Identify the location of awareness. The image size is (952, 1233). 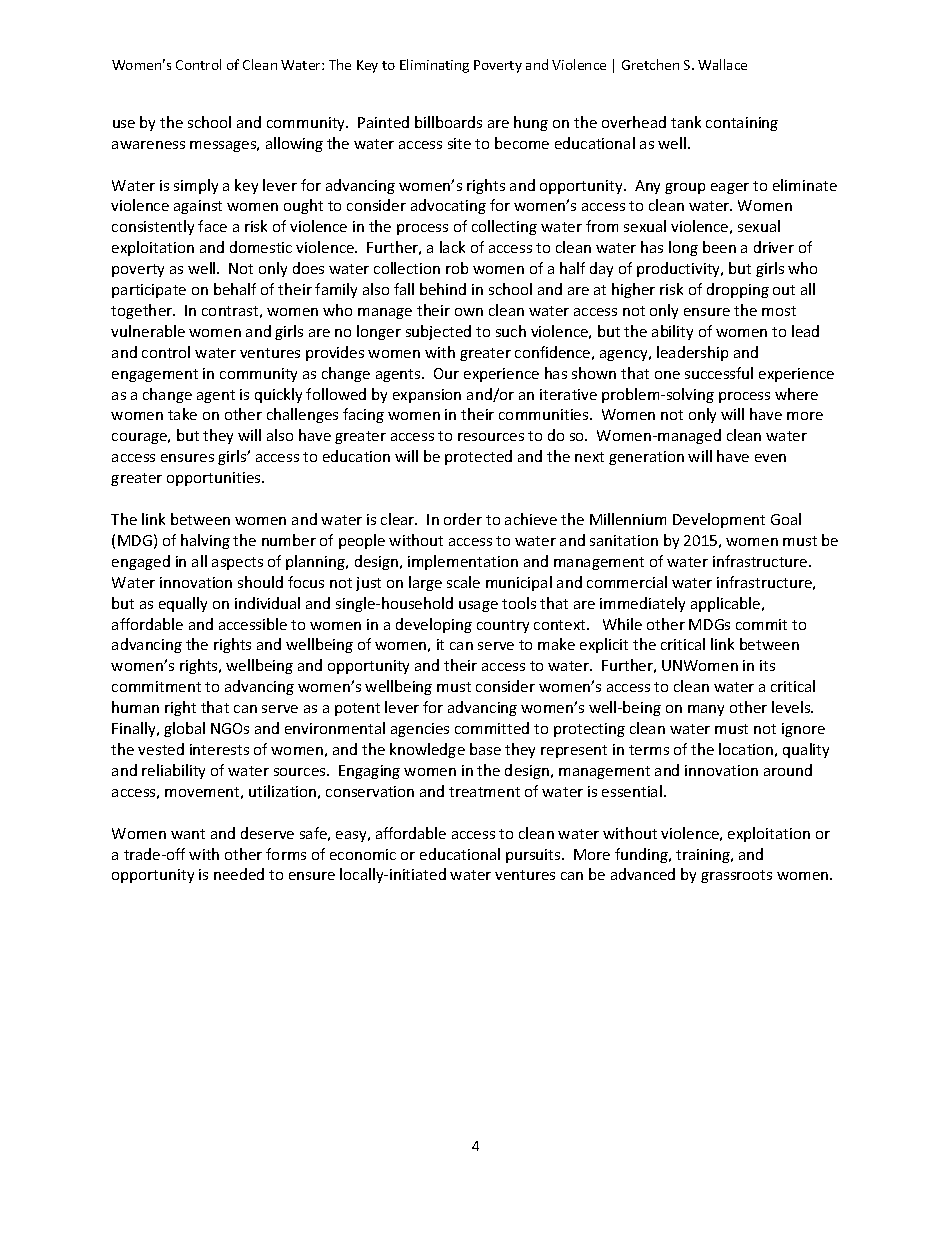
(148, 145).
